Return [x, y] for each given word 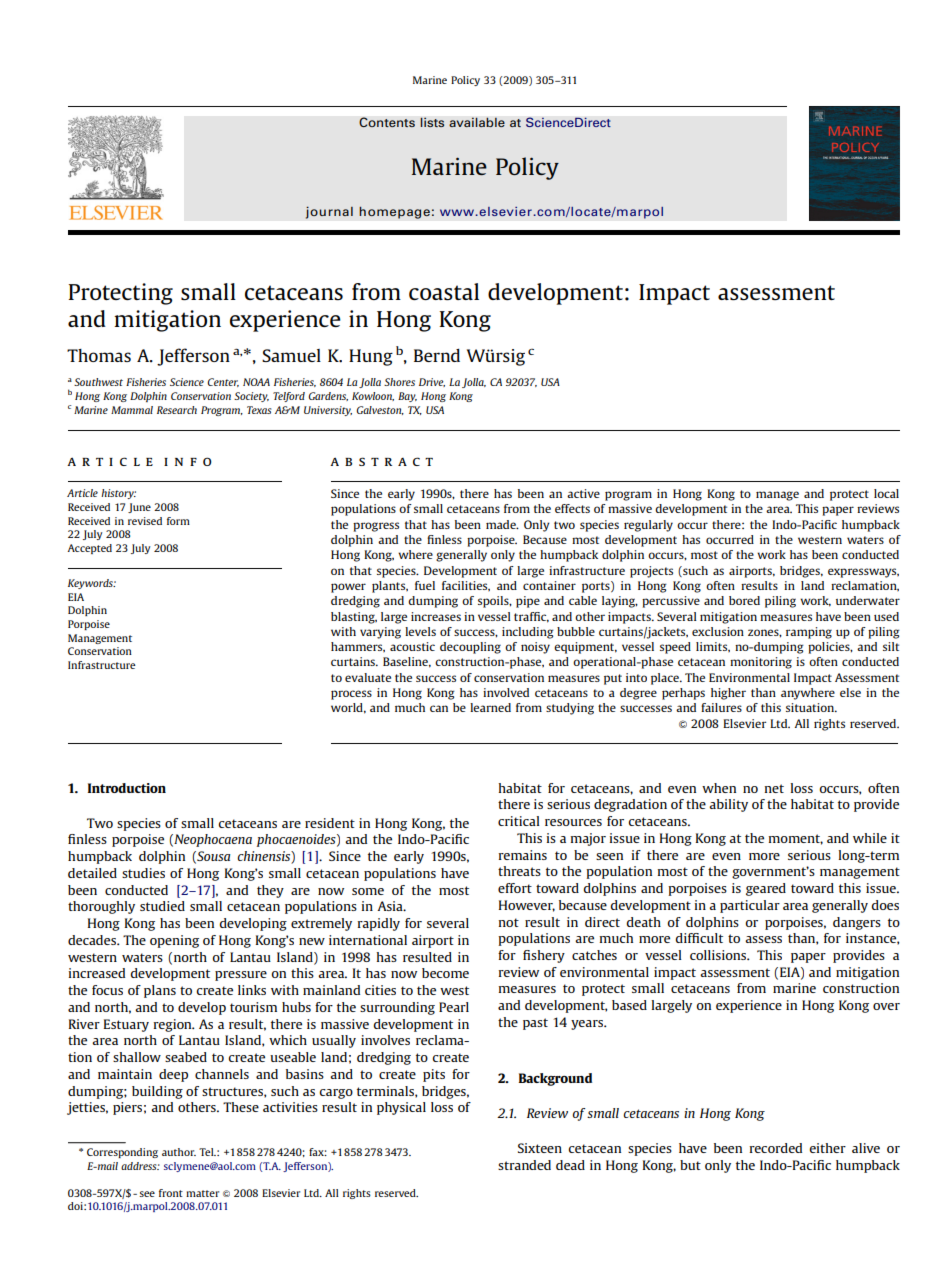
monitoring [761, 663]
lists [432, 122]
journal [329, 212]
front [171, 1193]
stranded [524, 1165]
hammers [358, 647]
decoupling [470, 648]
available [477, 122]
